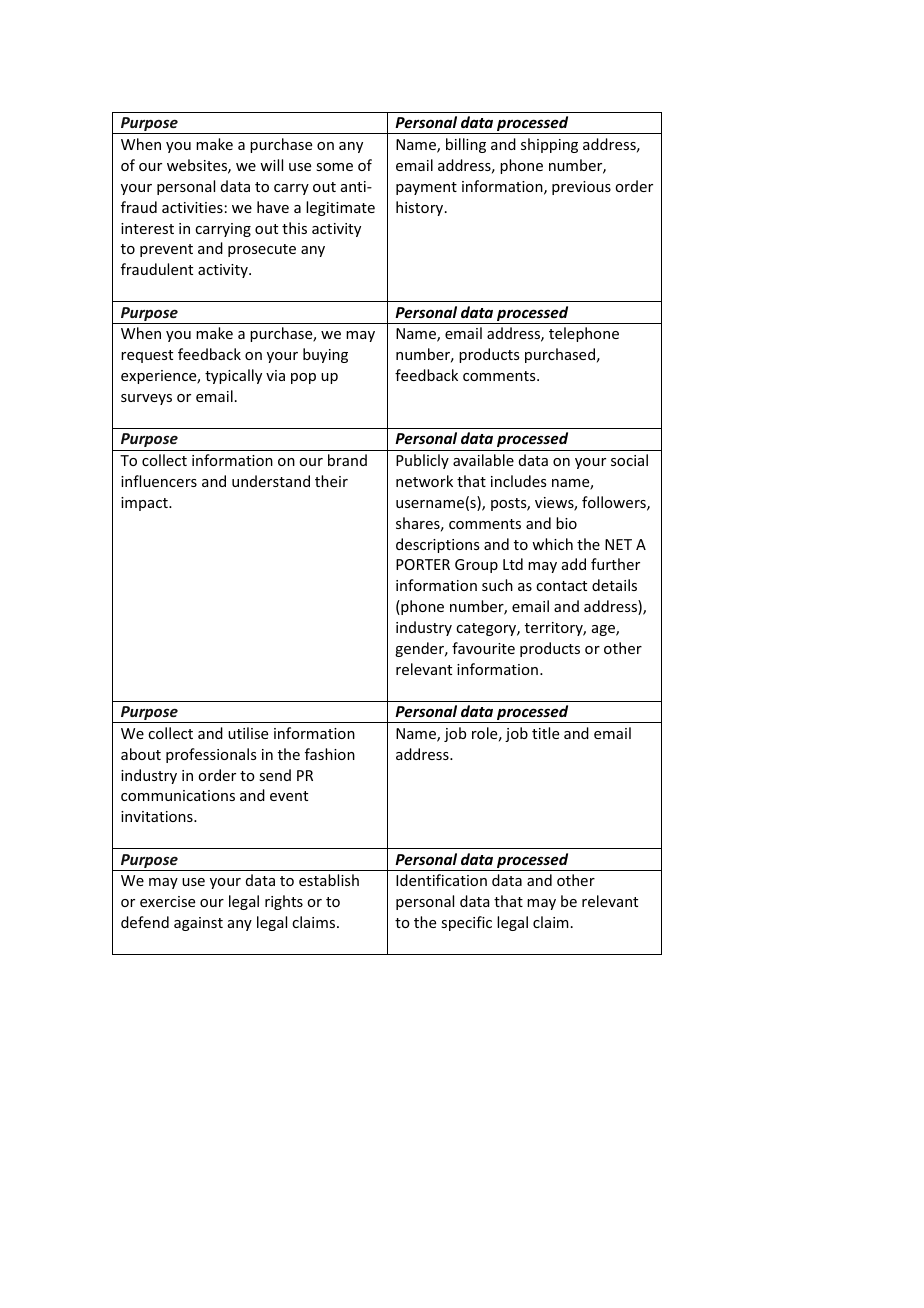 The image size is (924, 1308). What do you see at coordinates (271, 165) in the screenshot?
I see `will` at bounding box center [271, 165].
